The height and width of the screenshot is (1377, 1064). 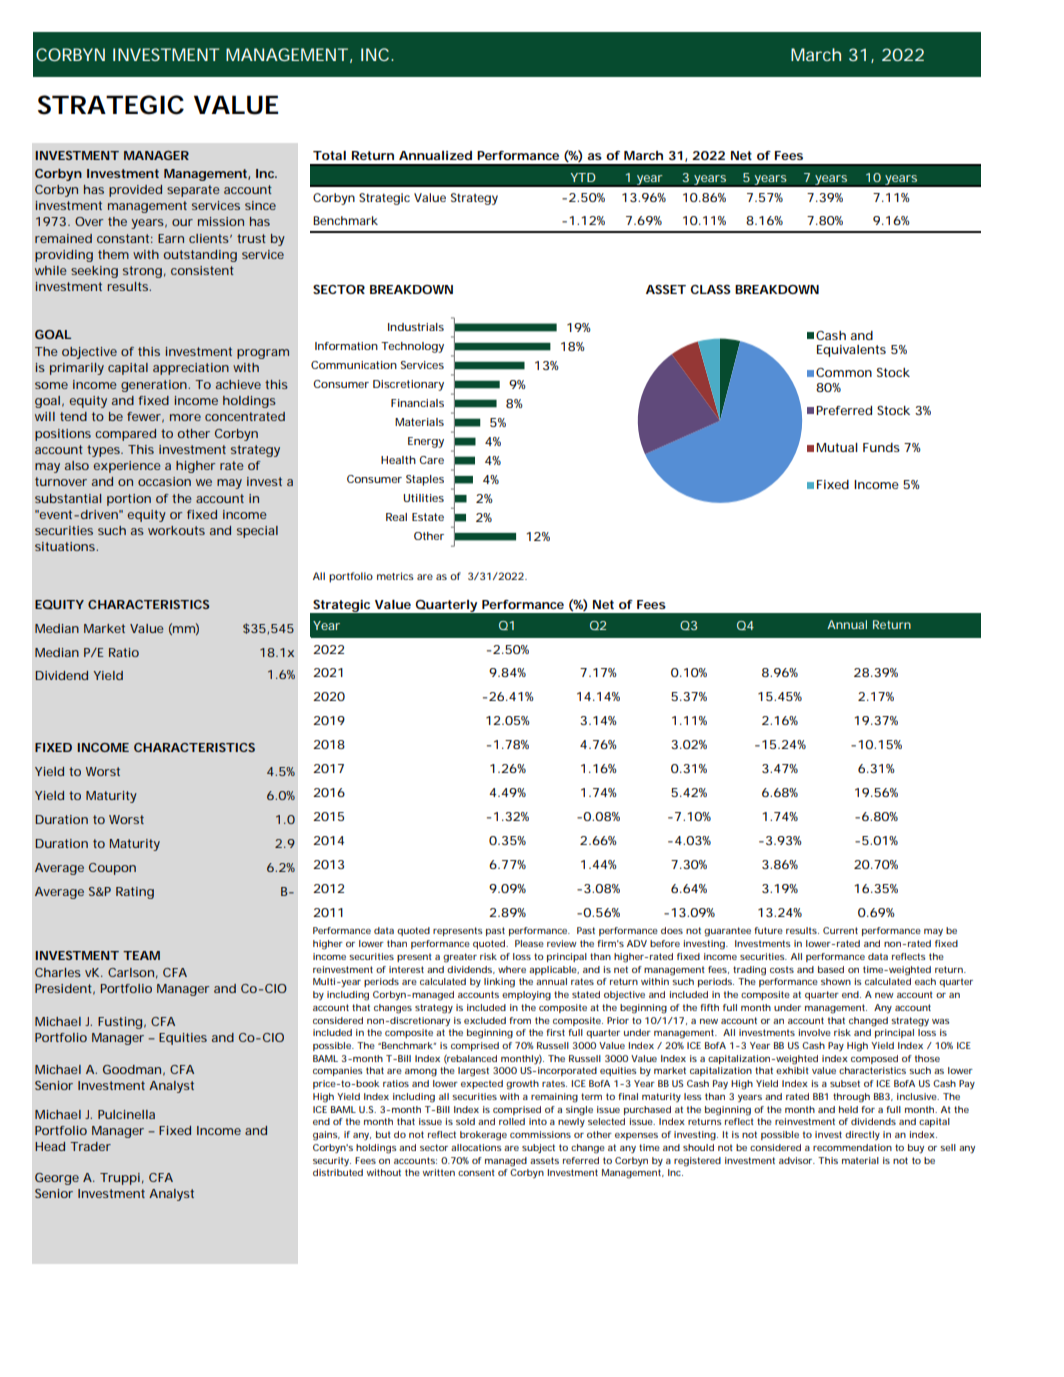 What do you see at coordinates (426, 442) in the screenshot?
I see `Energy` at bounding box center [426, 442].
